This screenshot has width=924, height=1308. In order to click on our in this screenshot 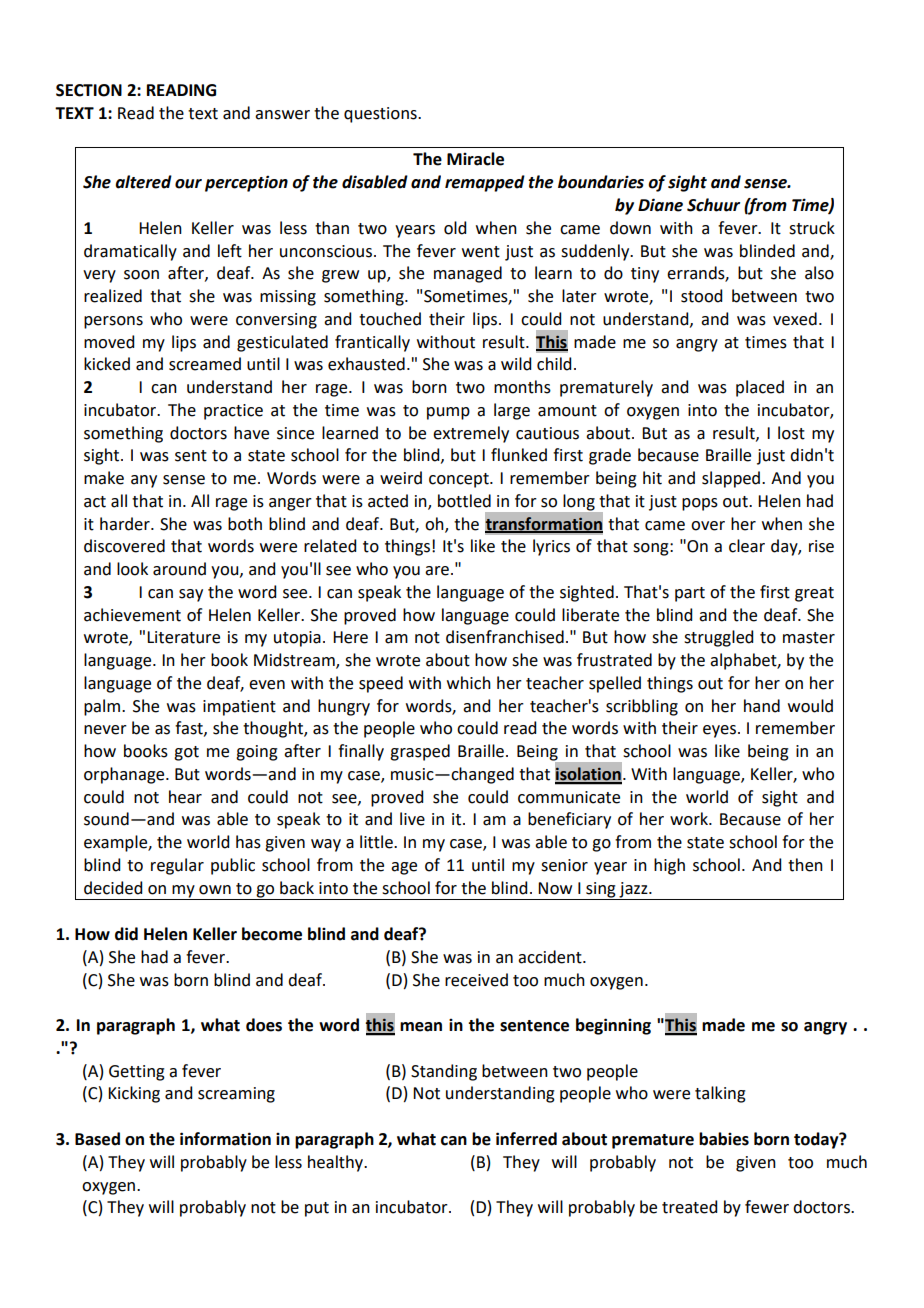, I will do `click(188, 184)`.
